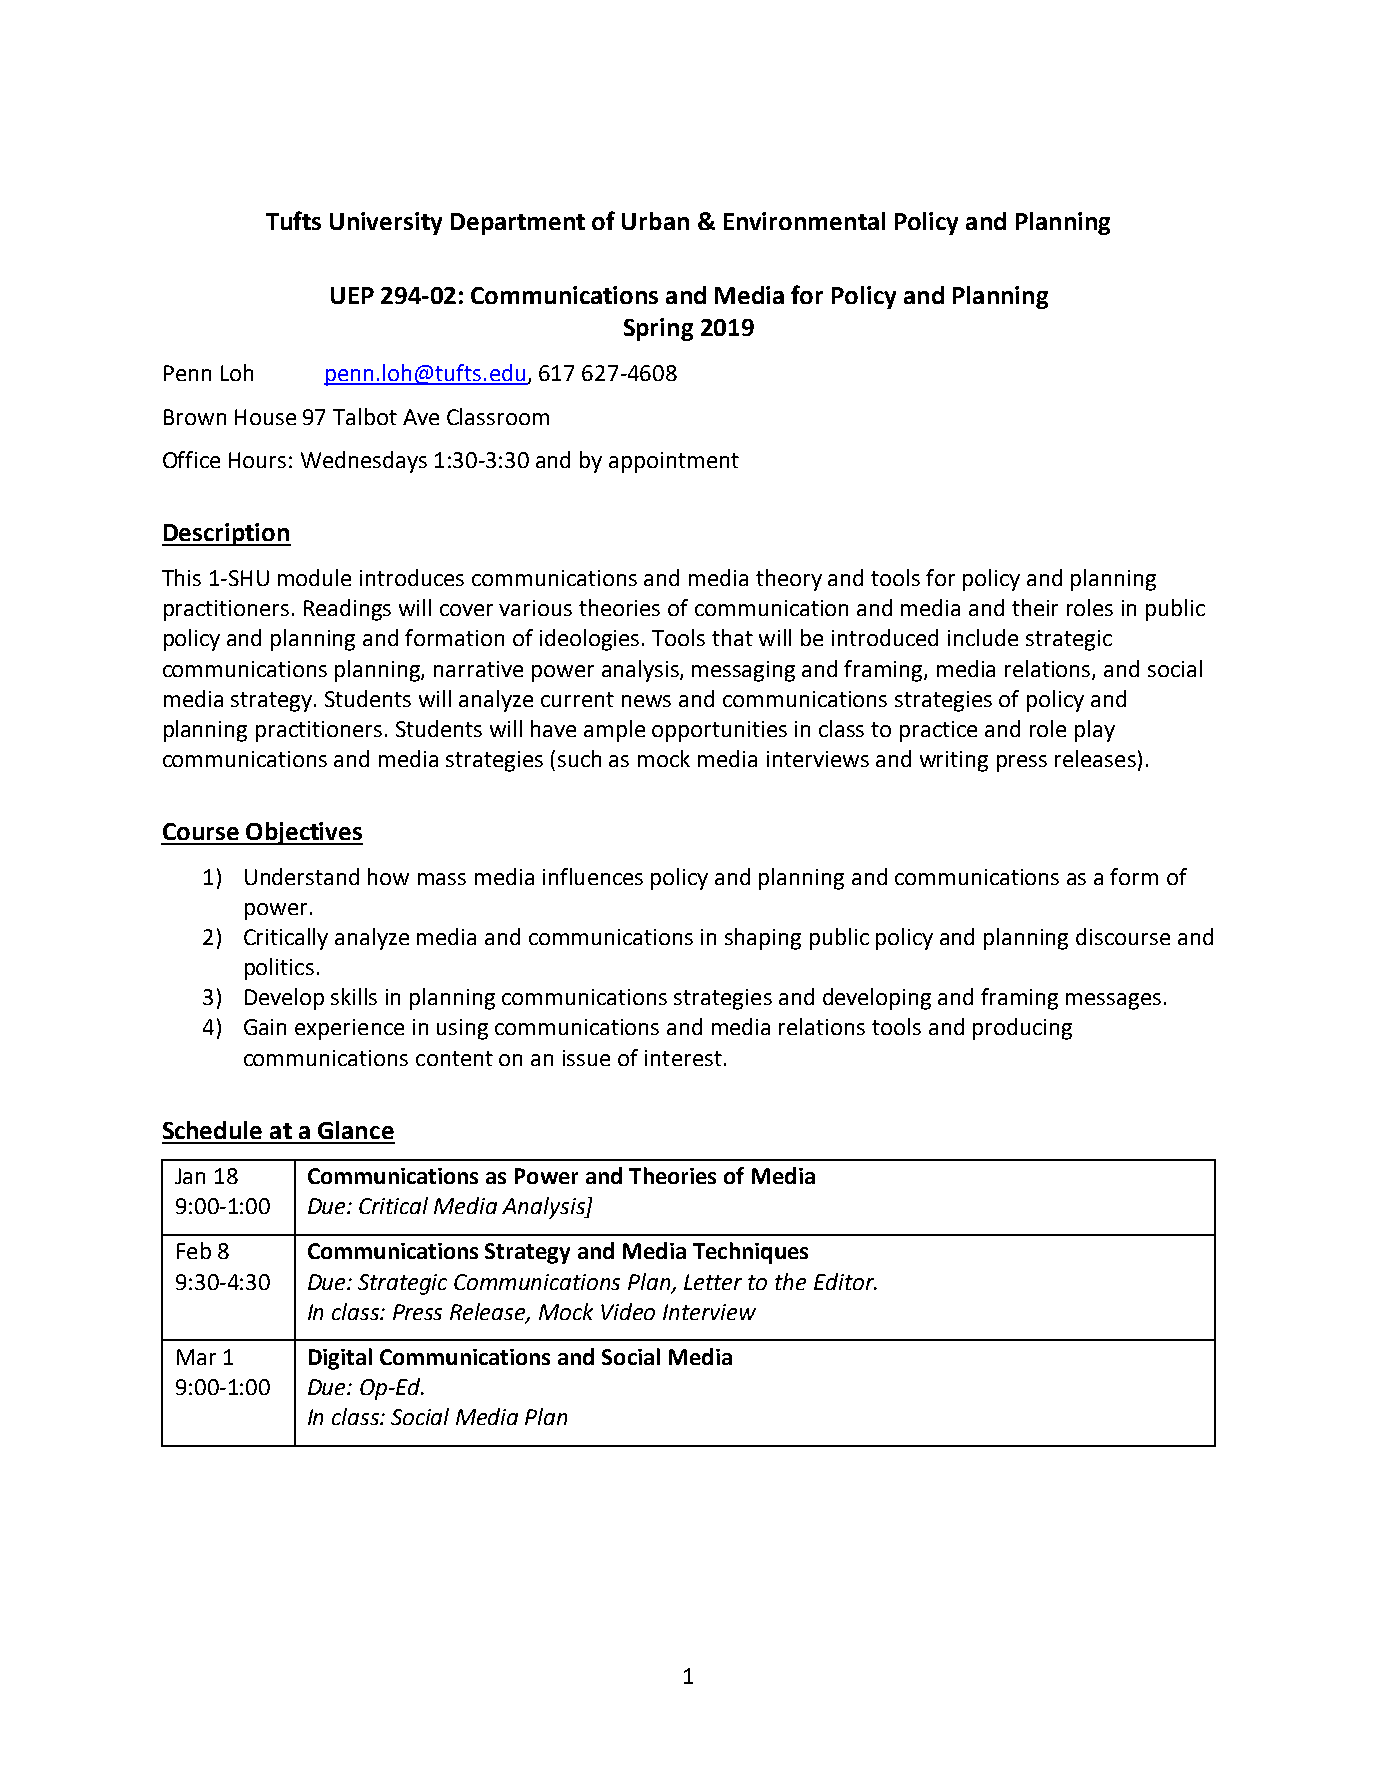  Describe the element at coordinates (683, 1058) in the screenshot. I see `interest` at that location.
